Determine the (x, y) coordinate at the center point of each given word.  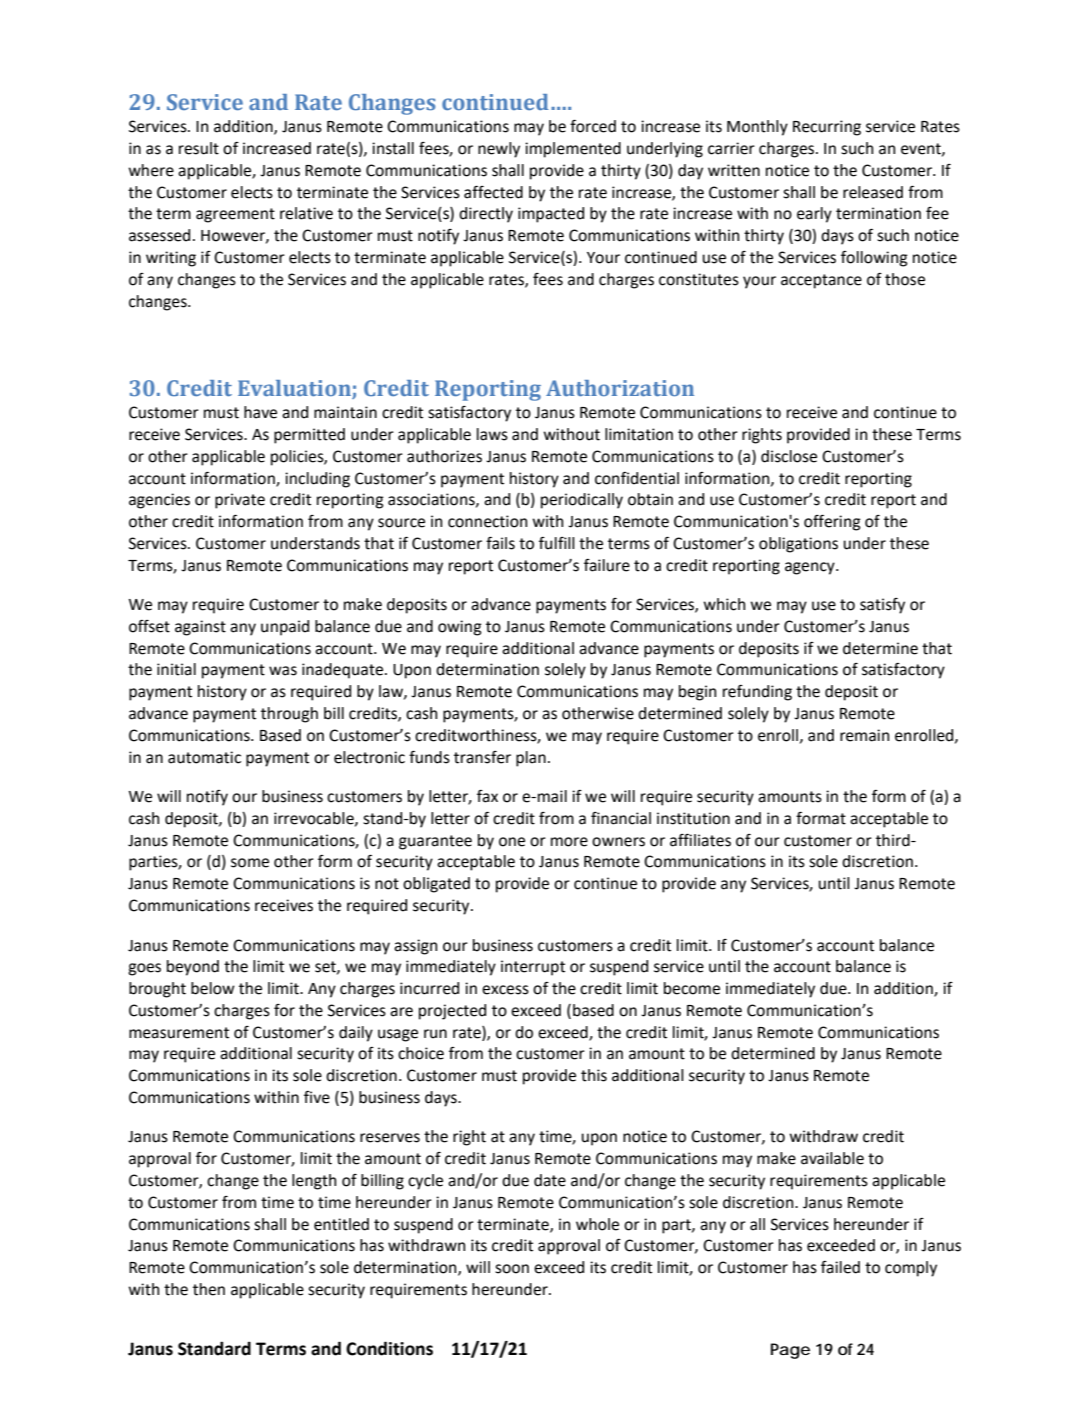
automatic (204, 757)
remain (864, 735)
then (209, 1289)
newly (499, 150)
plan (531, 759)
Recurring (827, 128)
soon (512, 1269)
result (199, 148)
